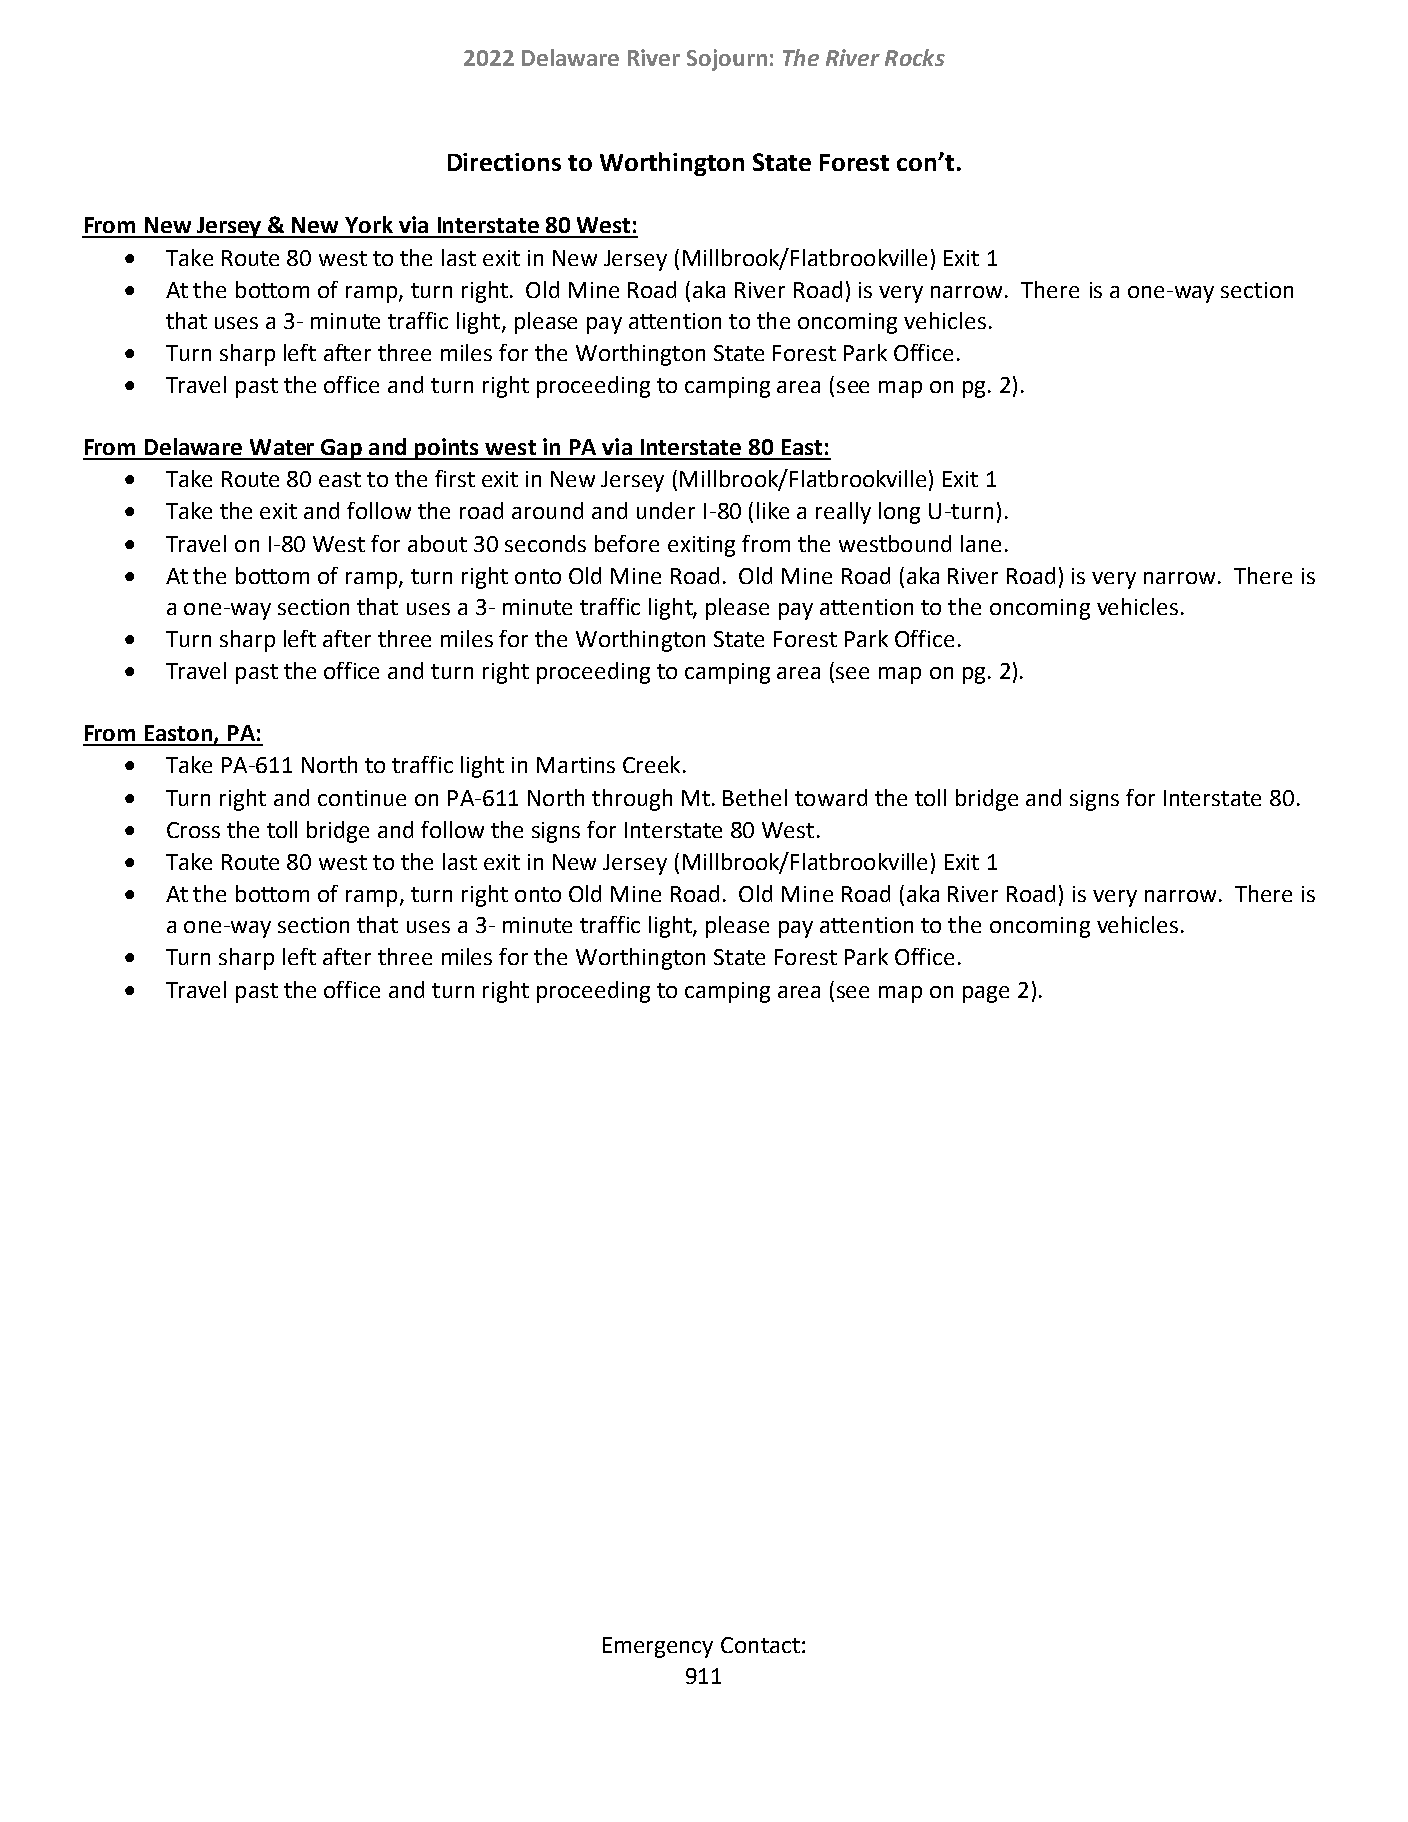  I want to click on Emergency, so click(658, 1647).
